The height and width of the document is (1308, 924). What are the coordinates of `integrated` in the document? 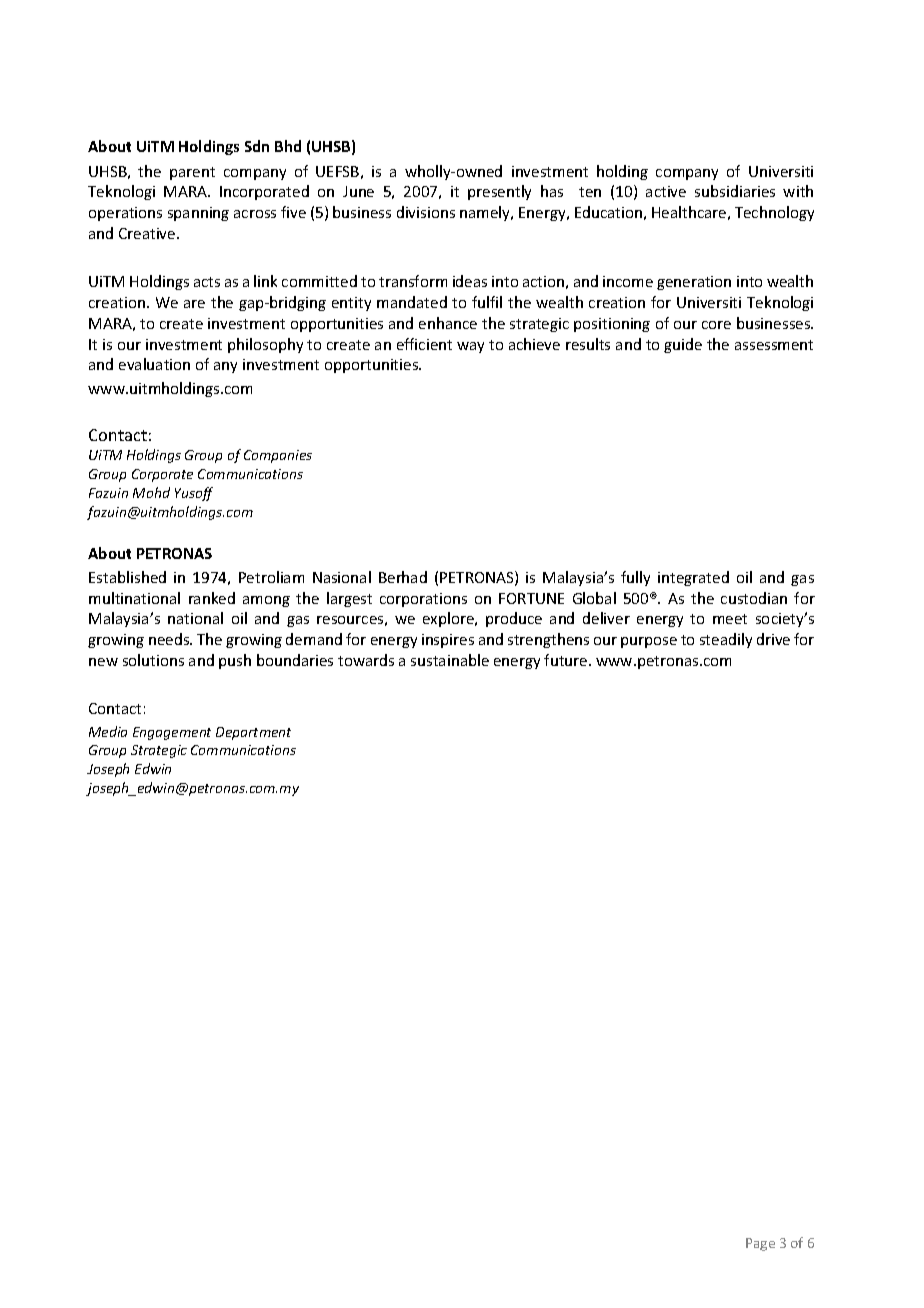 It's located at (693, 578).
